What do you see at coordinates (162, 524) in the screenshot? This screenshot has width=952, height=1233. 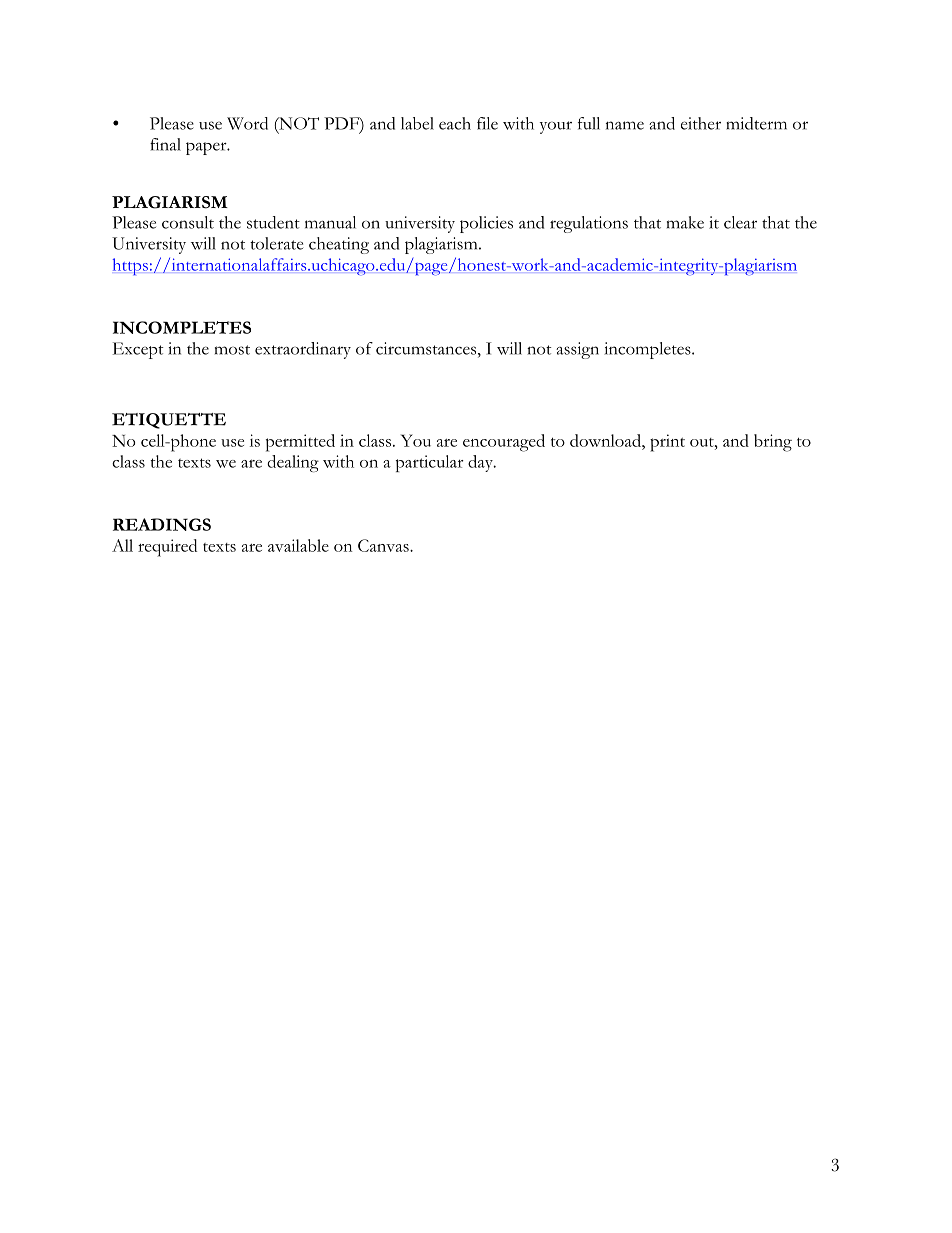 I see `READINGS` at bounding box center [162, 524].
